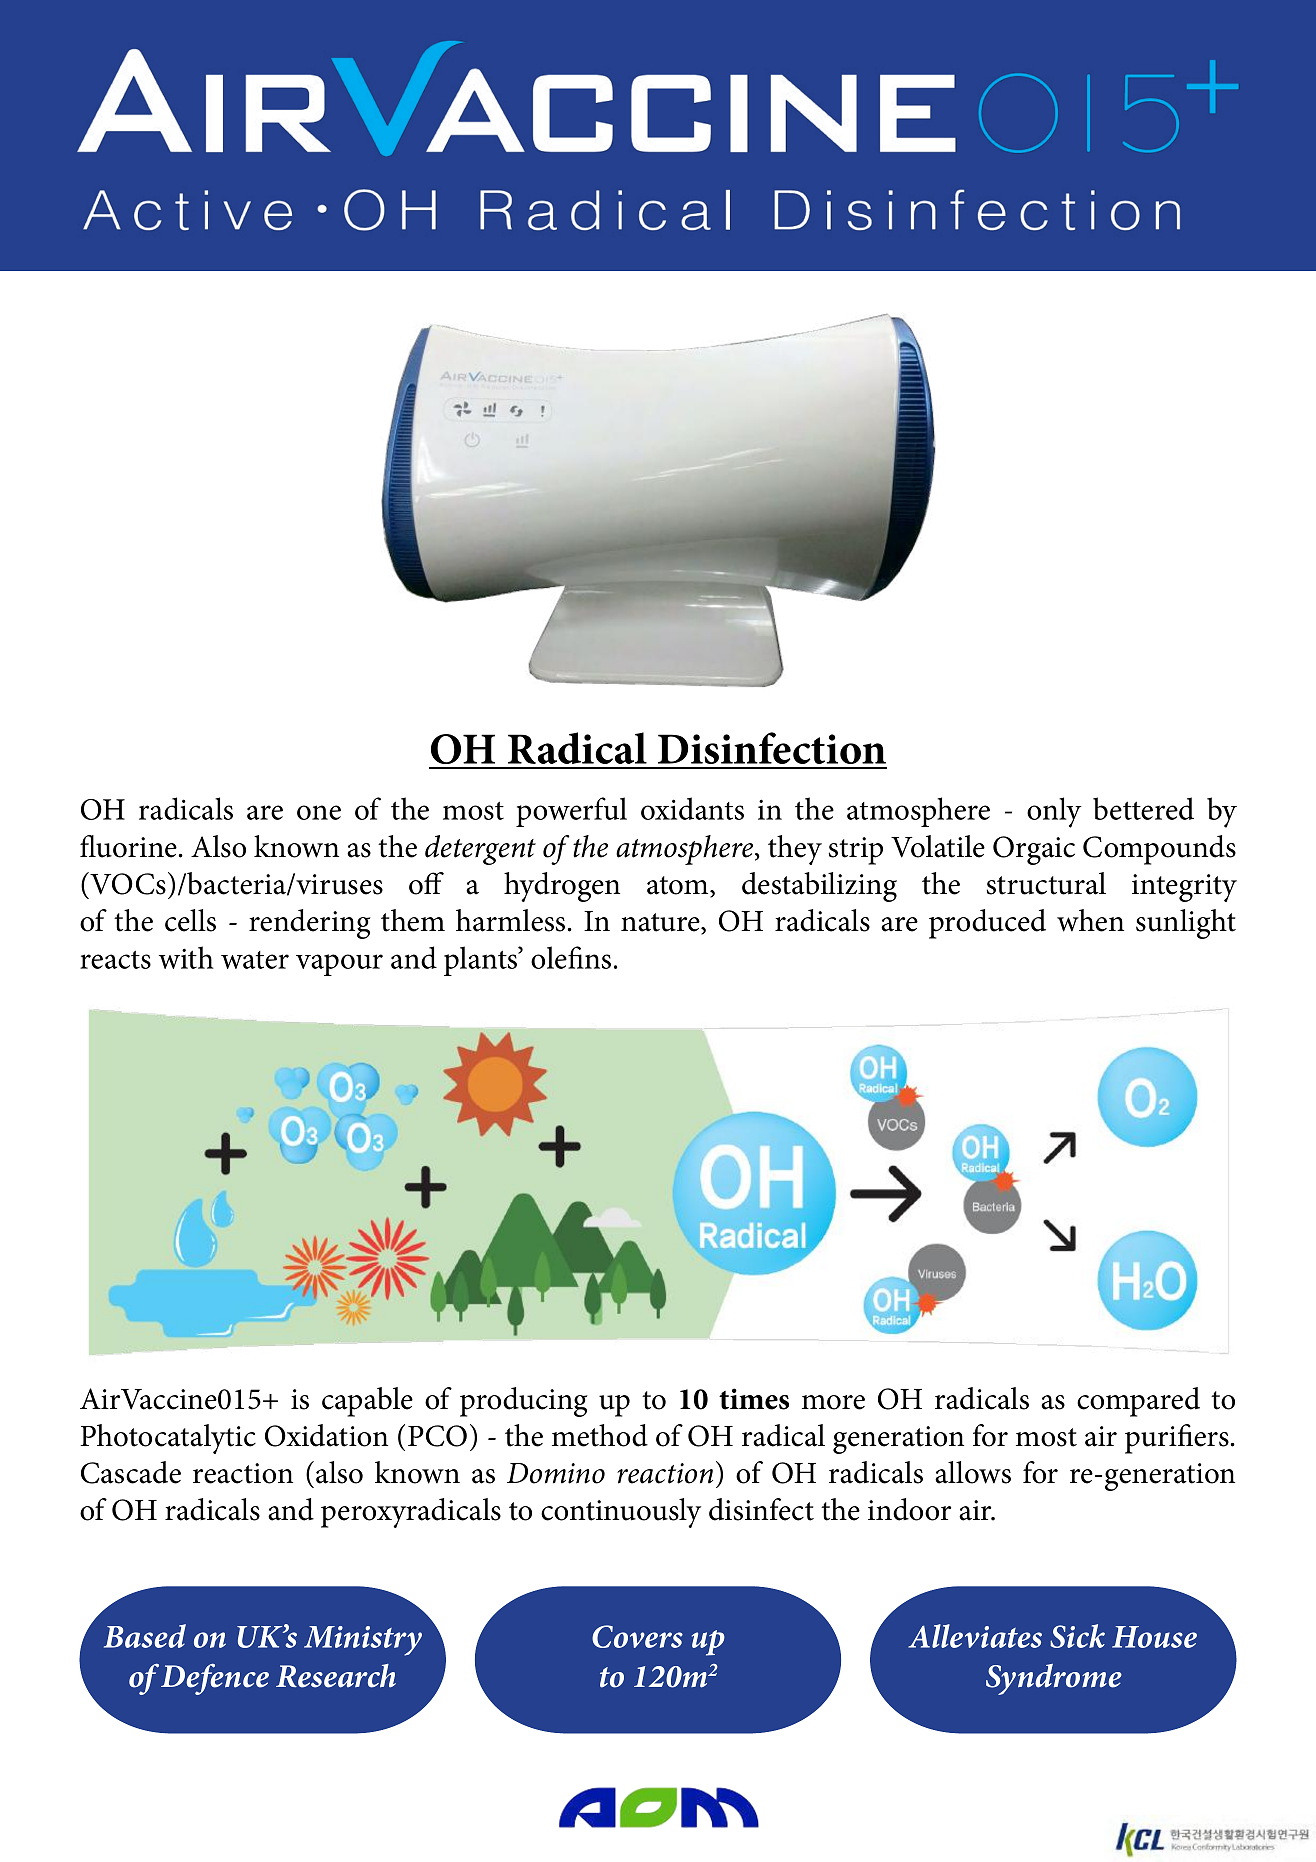  Describe the element at coordinates (1054, 812) in the screenshot. I see `only` at that location.
